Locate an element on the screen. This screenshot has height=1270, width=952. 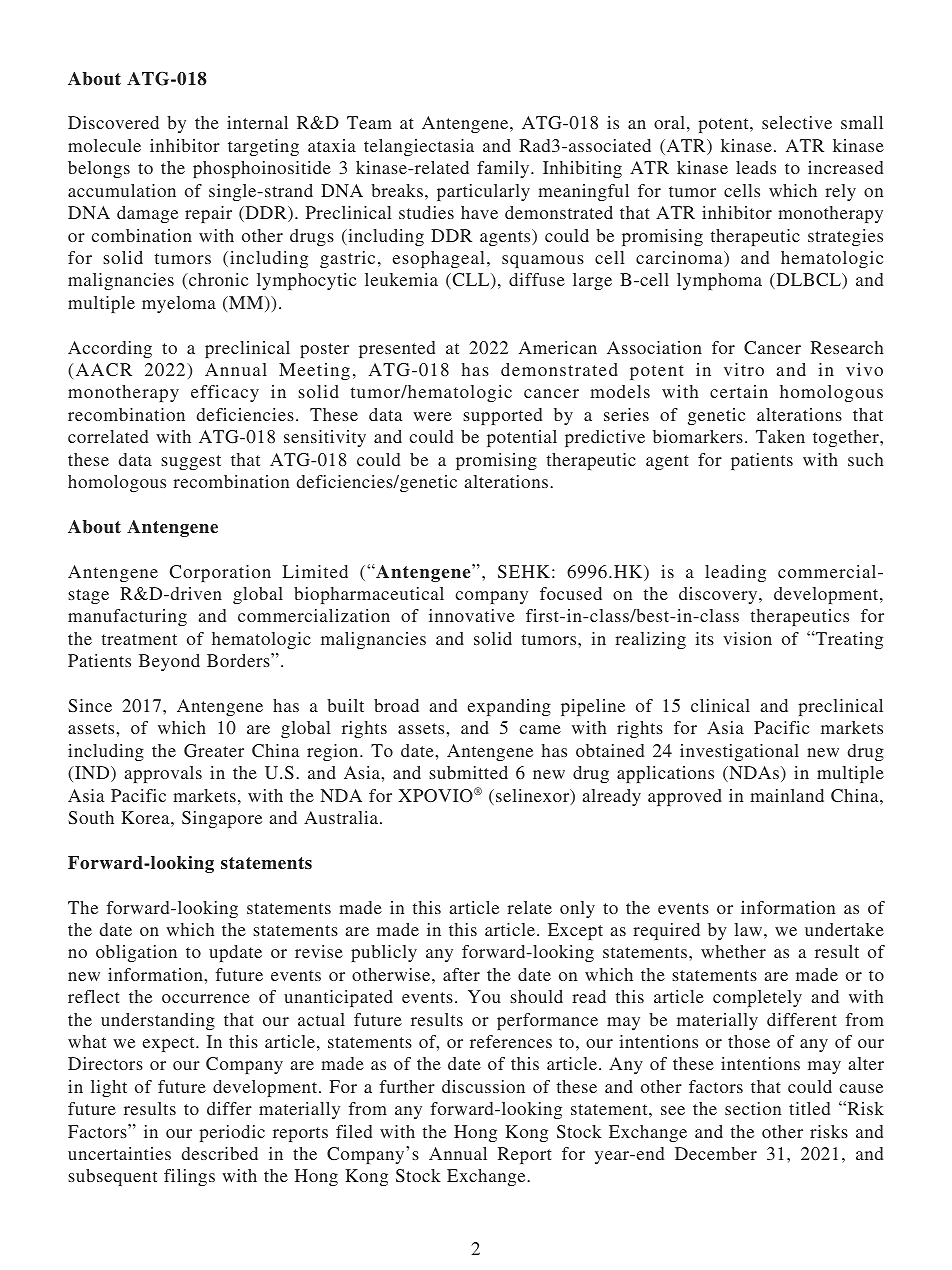
December is located at coordinates (716, 1153).
